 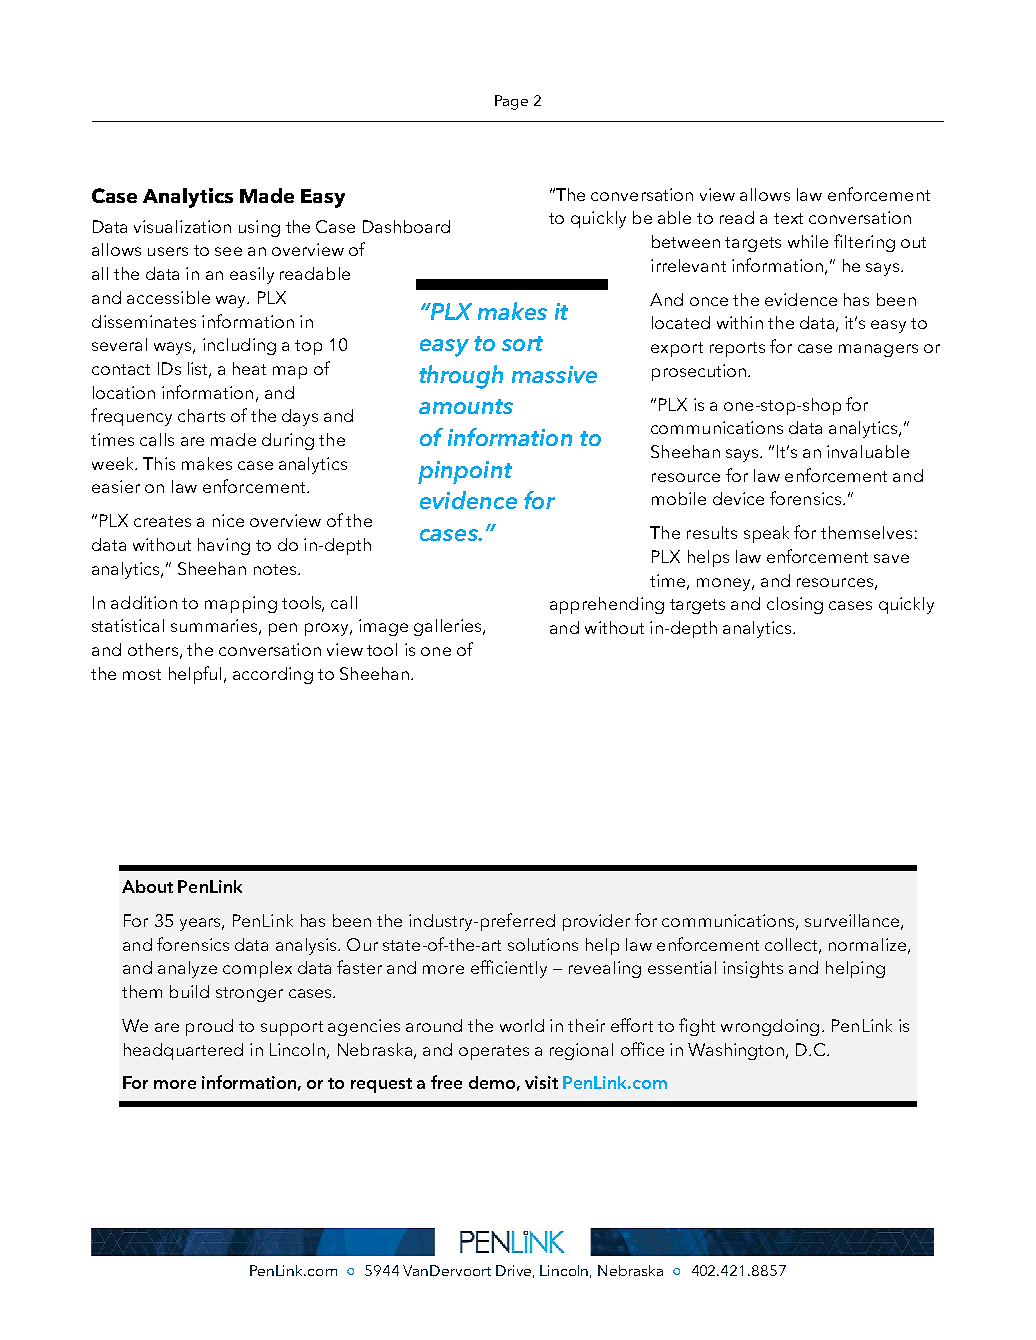 I want to click on headquartered, so click(x=183, y=1051).
